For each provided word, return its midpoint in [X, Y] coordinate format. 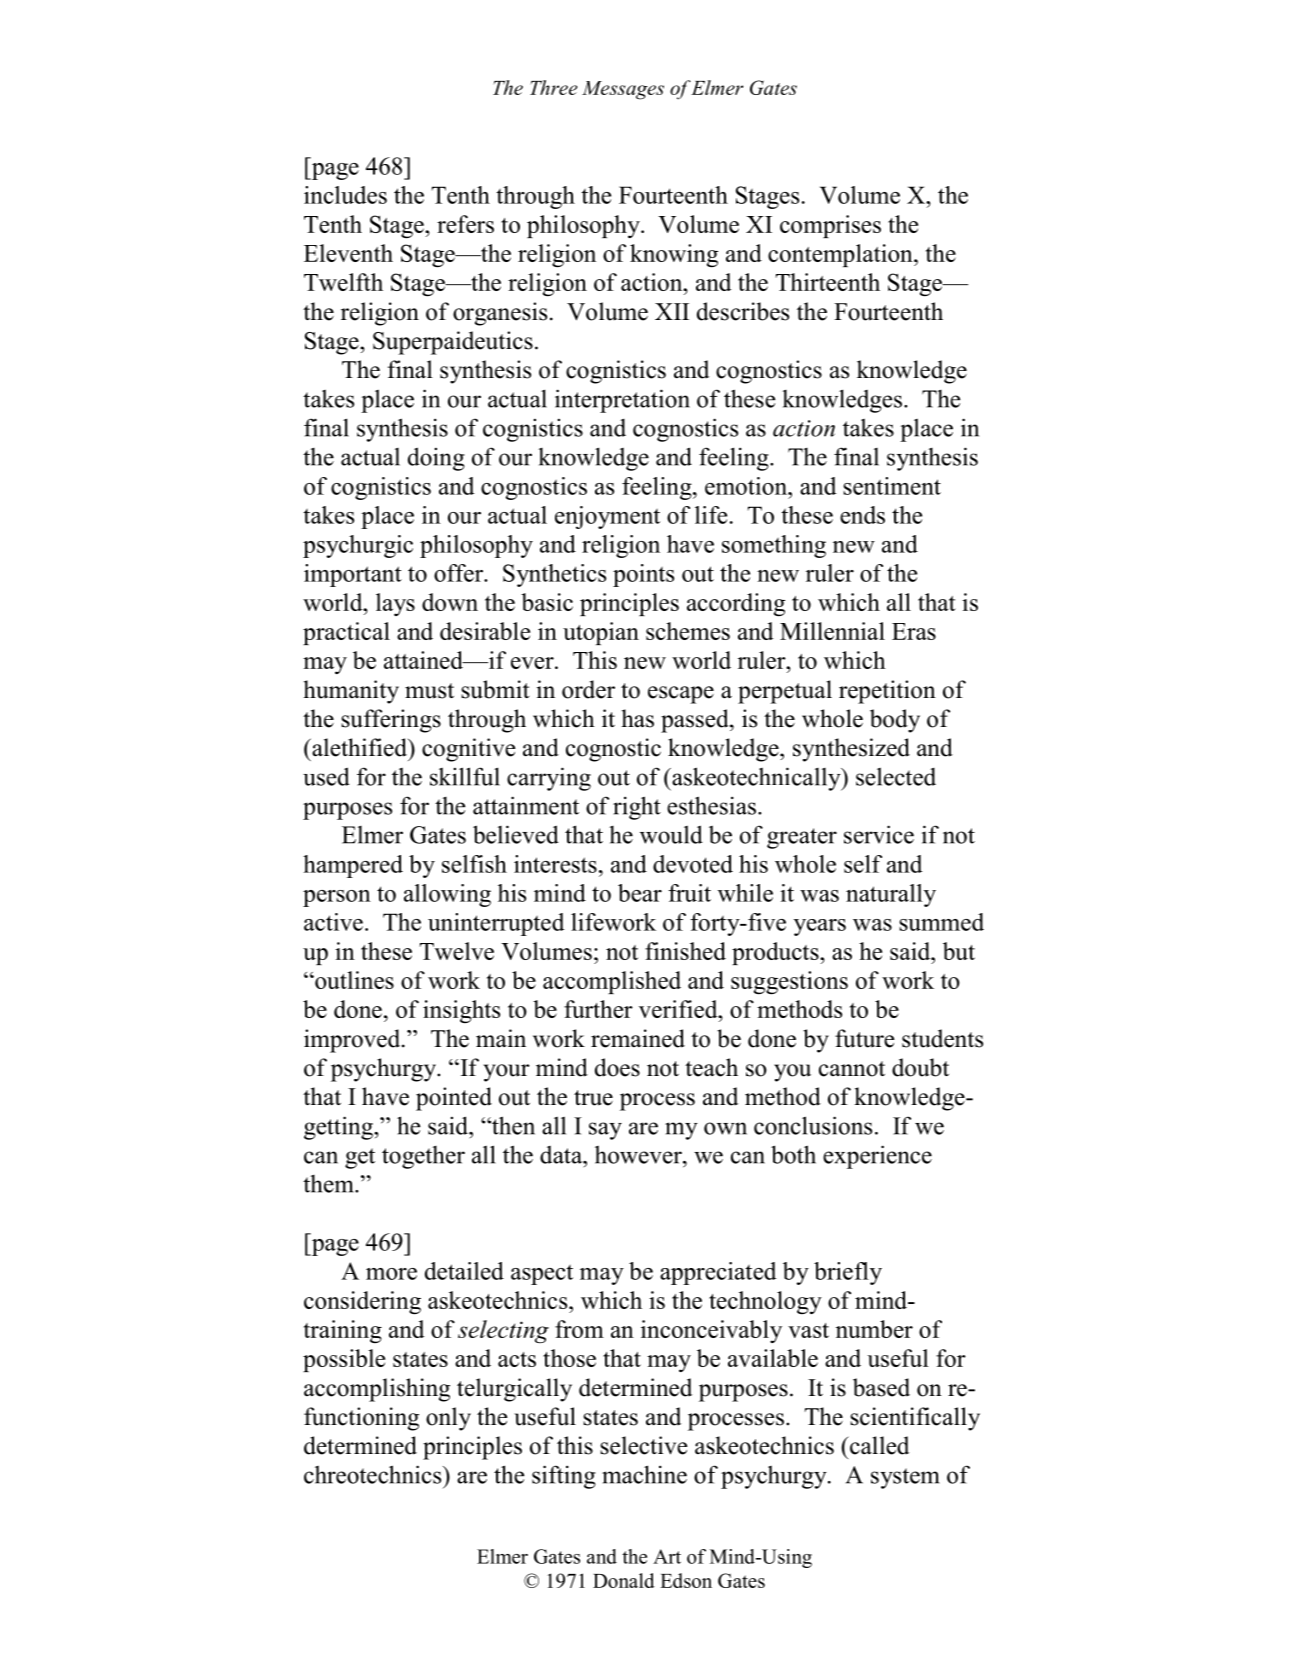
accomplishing [377, 1390]
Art [667, 1556]
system [905, 1478]
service [879, 834]
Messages [623, 90]
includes [345, 195]
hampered [353, 866]
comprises [830, 226]
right [637, 808]
